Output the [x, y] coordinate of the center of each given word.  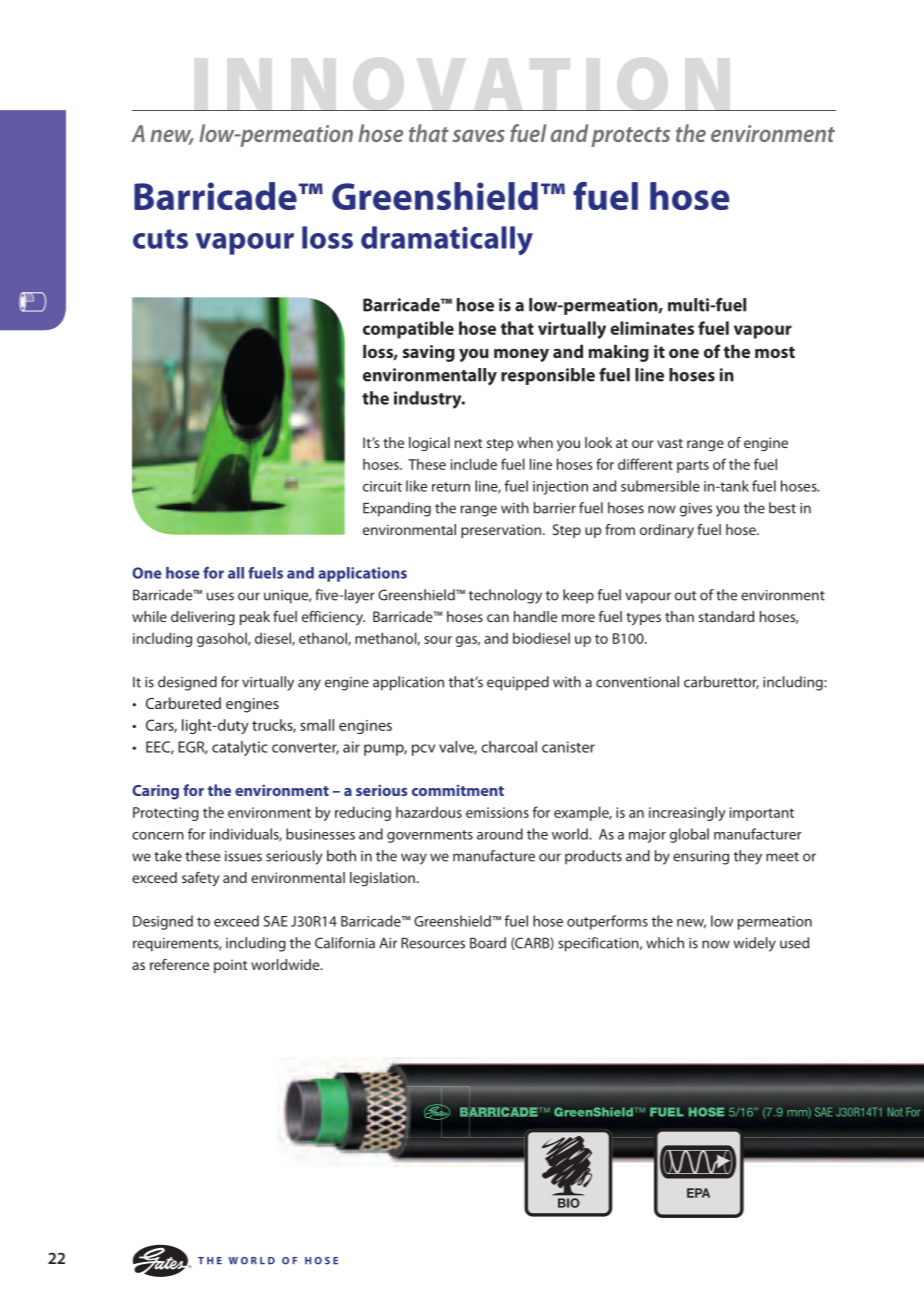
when [535, 442]
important [762, 814]
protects [630, 137]
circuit [382, 486]
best [782, 508]
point [230, 966]
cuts [160, 239]
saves [478, 135]
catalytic [240, 748]
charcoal [509, 747]
